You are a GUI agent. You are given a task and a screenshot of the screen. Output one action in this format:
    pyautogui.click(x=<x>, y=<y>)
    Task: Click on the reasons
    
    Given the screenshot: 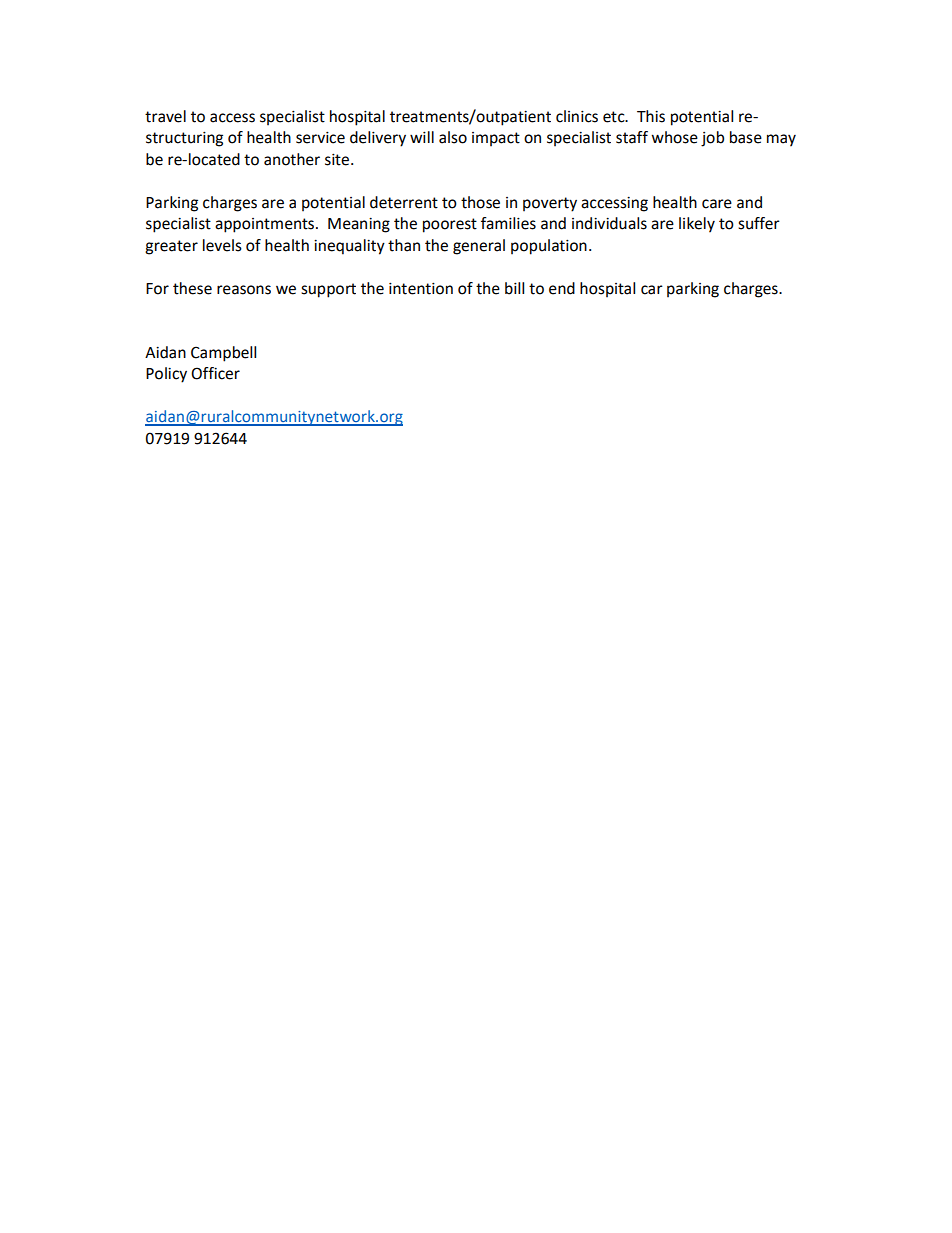 What is the action you would take?
    pyautogui.click(x=244, y=290)
